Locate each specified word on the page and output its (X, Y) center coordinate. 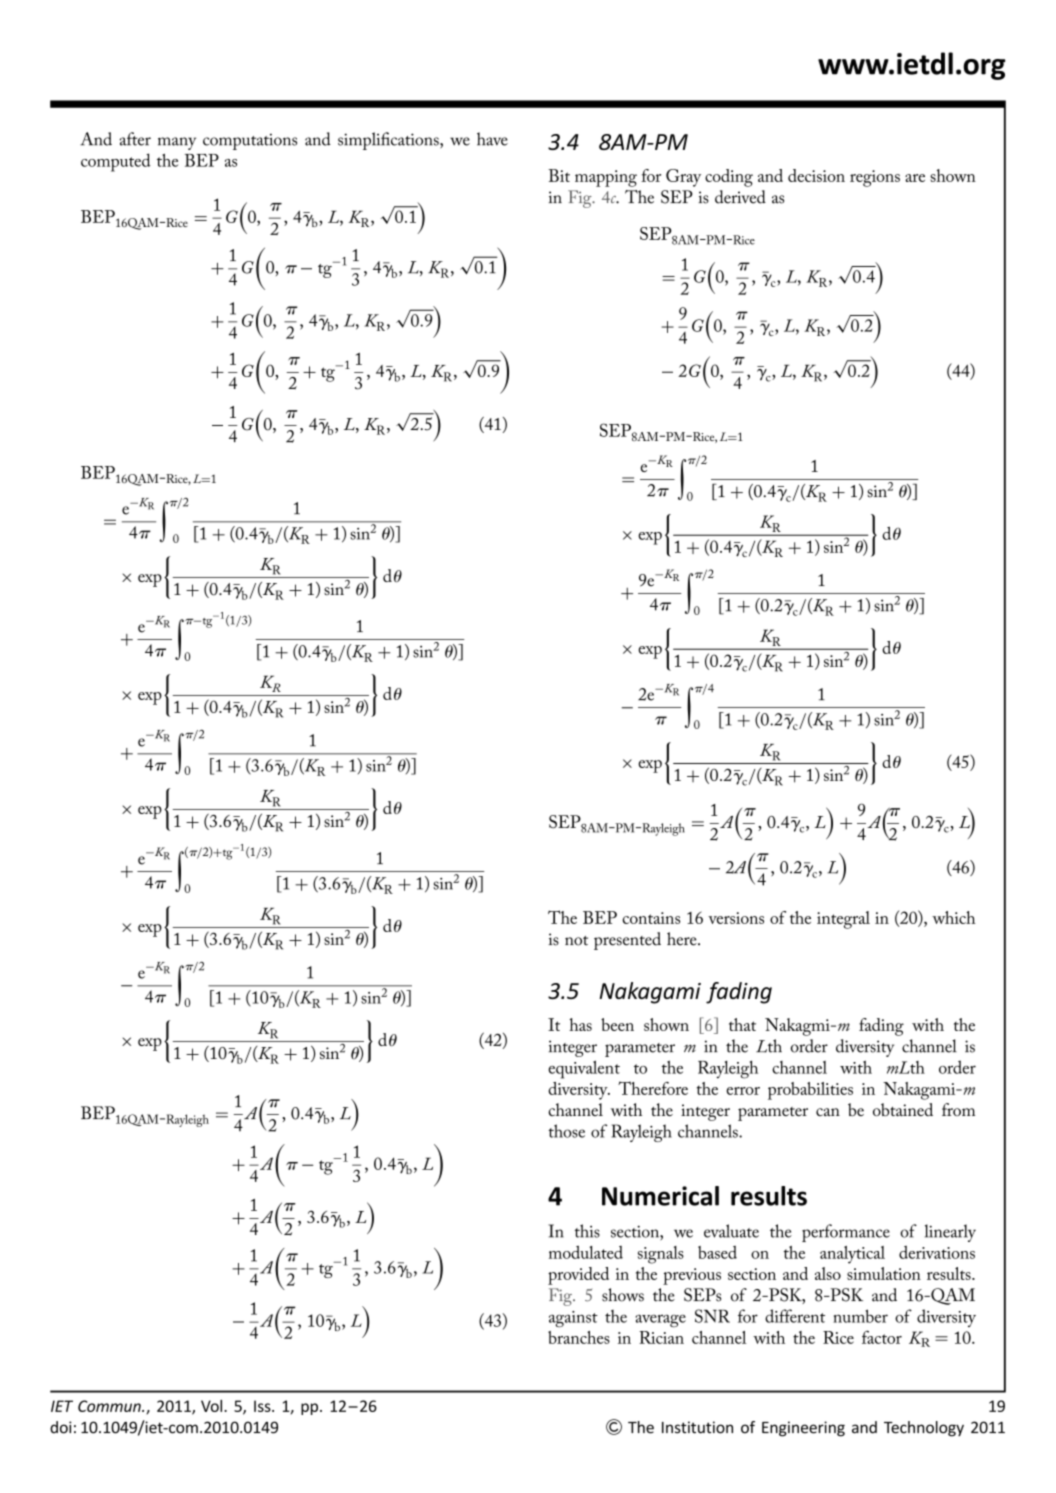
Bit (559, 175)
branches (579, 1337)
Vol (213, 1406)
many (177, 143)
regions (875, 178)
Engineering (803, 1429)
